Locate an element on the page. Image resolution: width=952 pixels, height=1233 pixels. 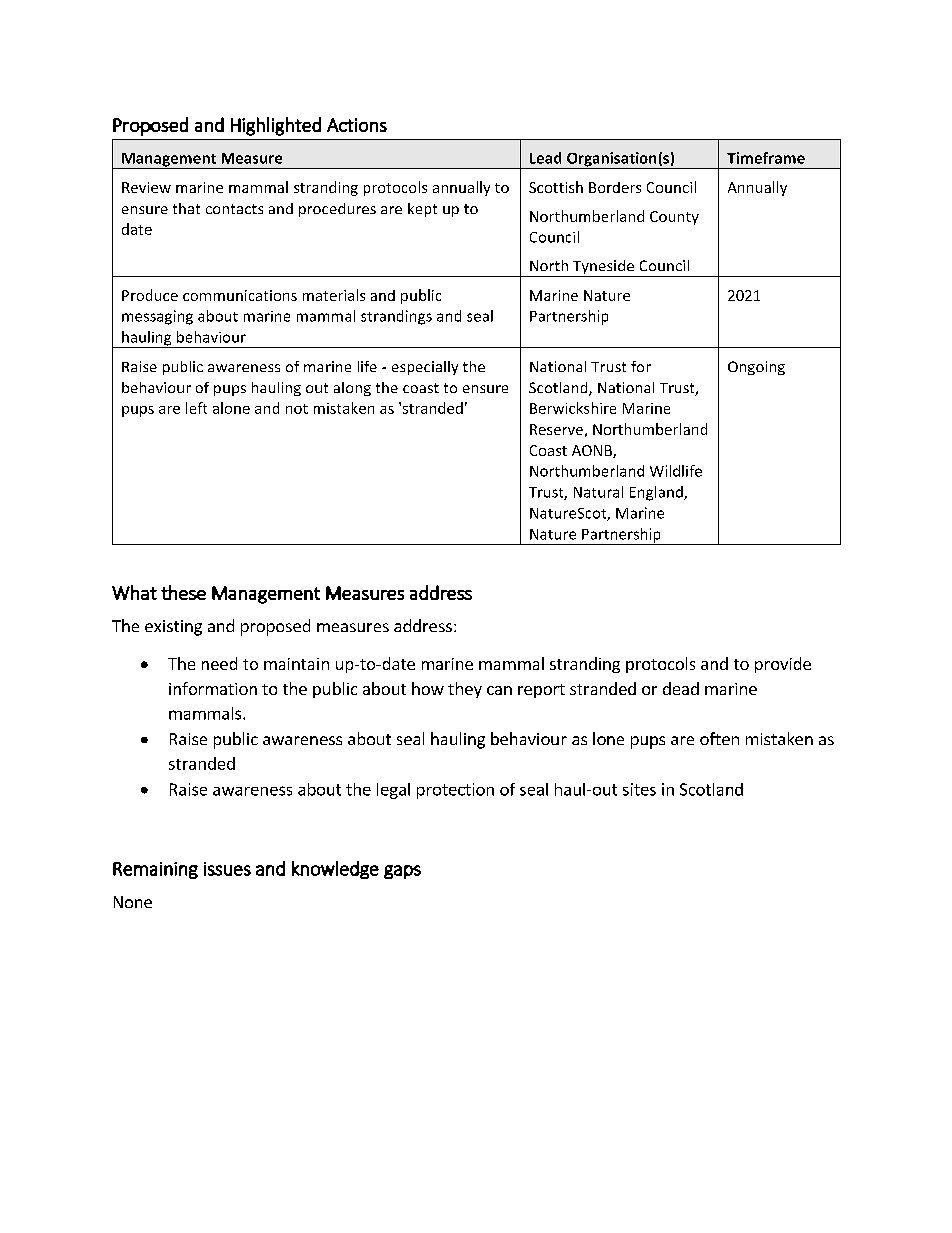
information is located at coordinates (213, 688).
